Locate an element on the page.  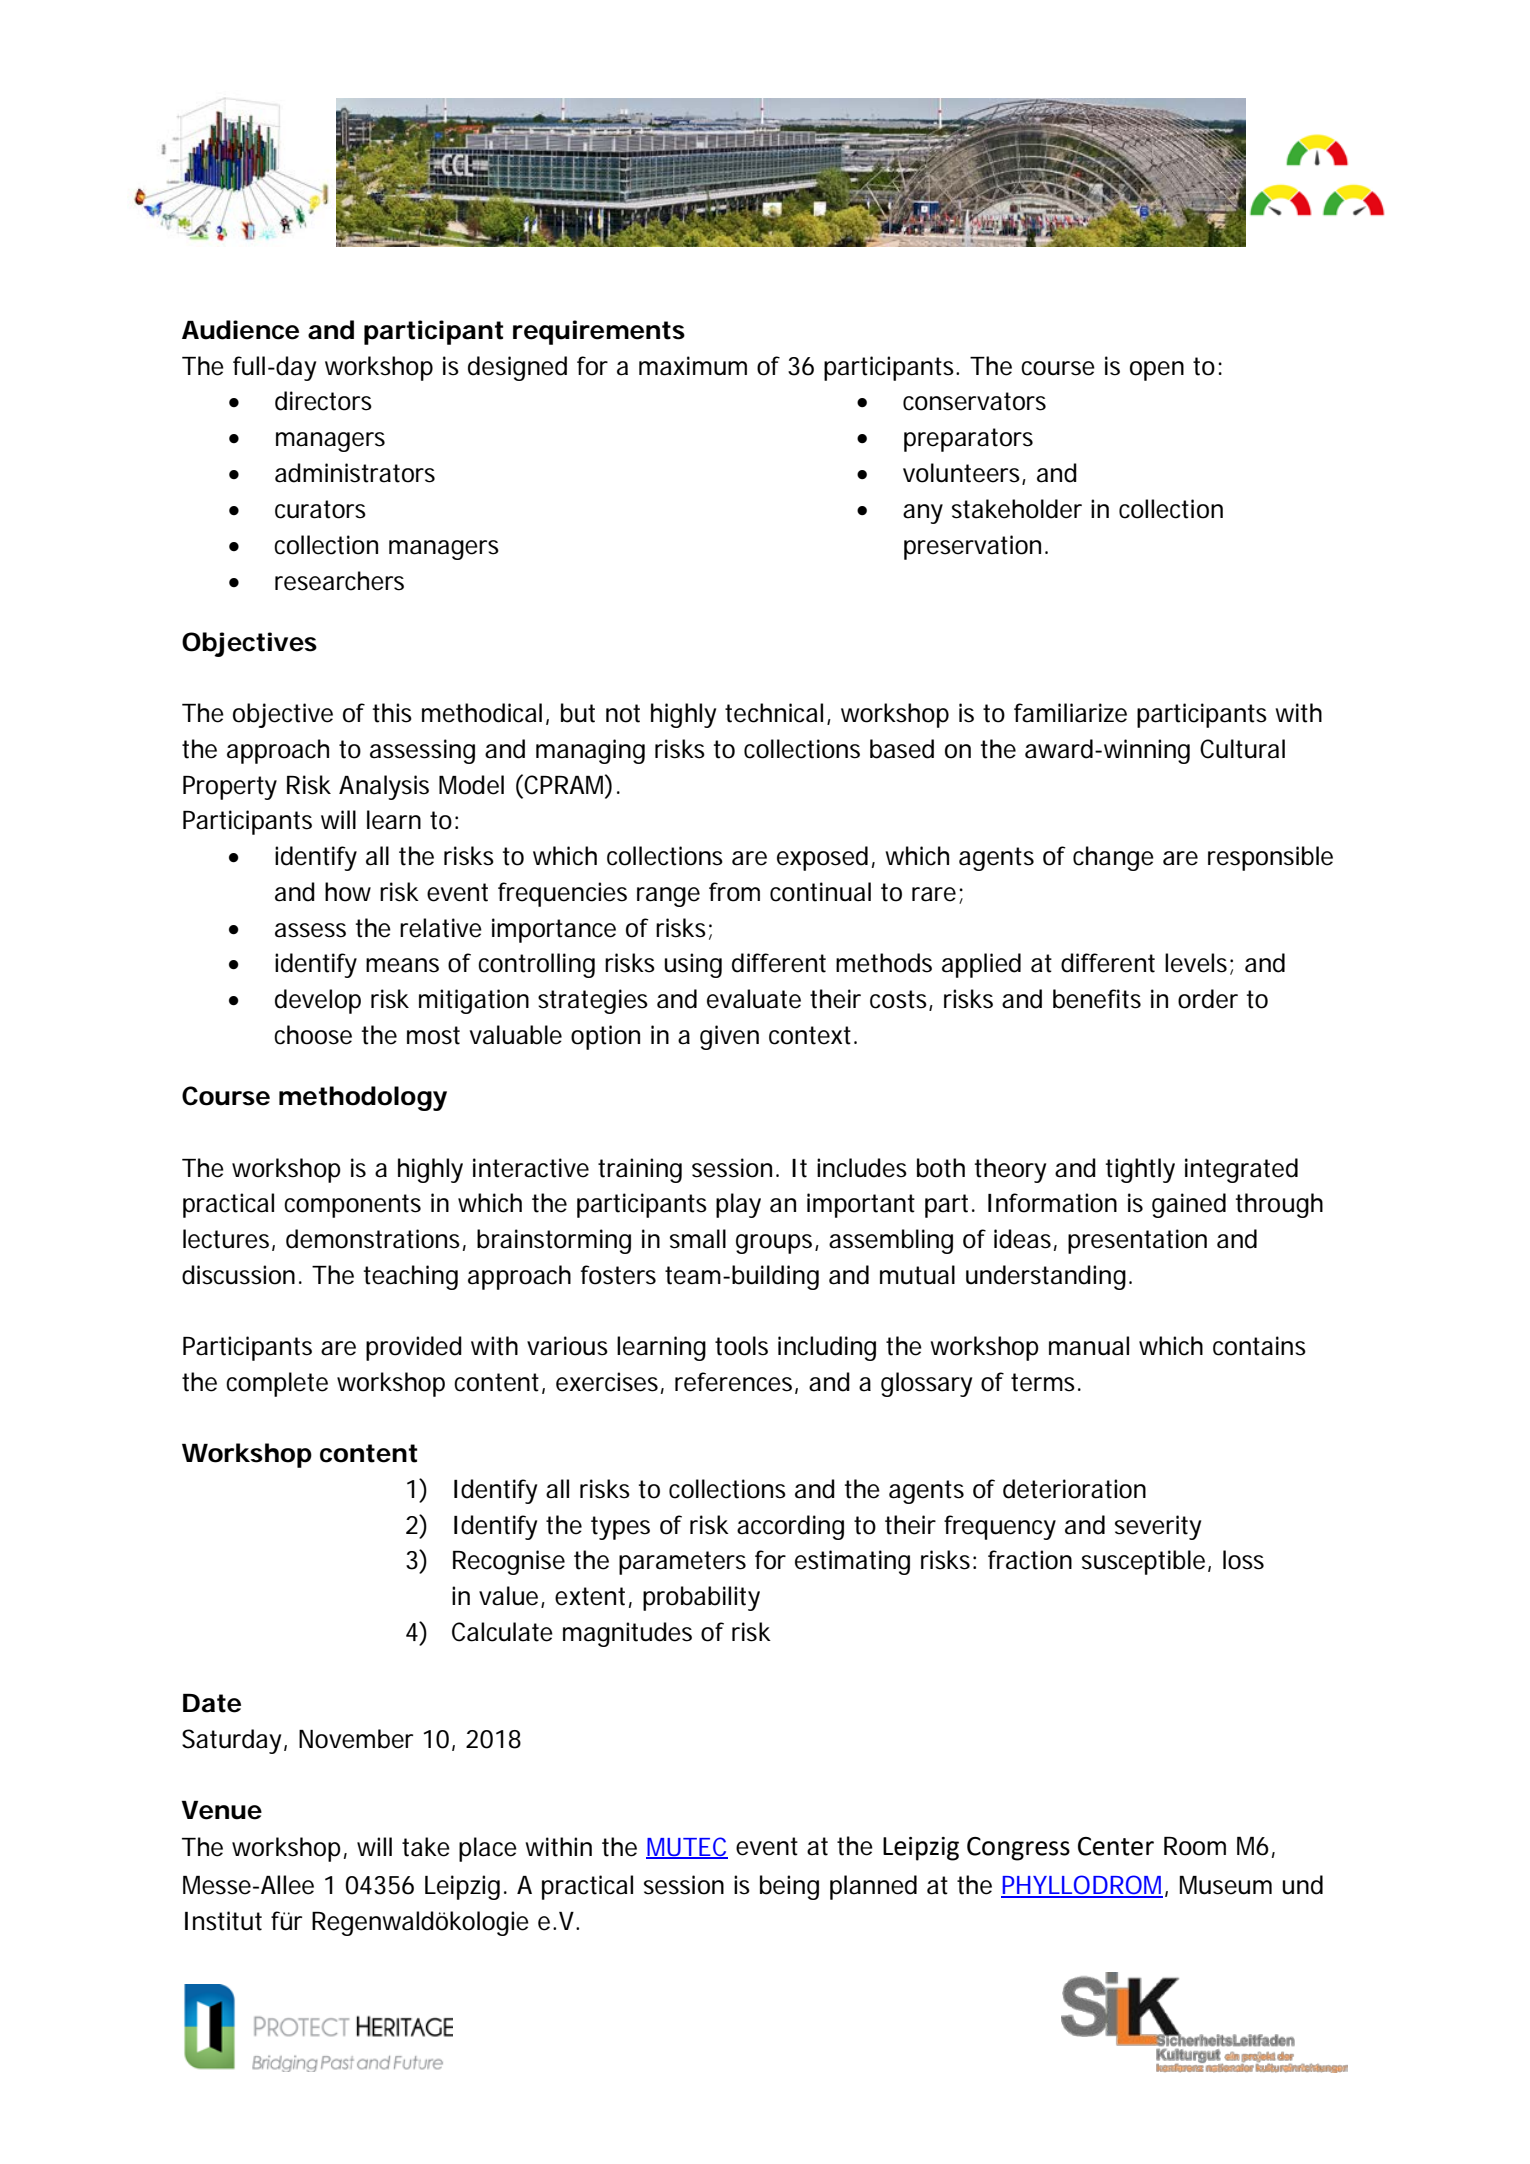
play is located at coordinates (738, 1205).
